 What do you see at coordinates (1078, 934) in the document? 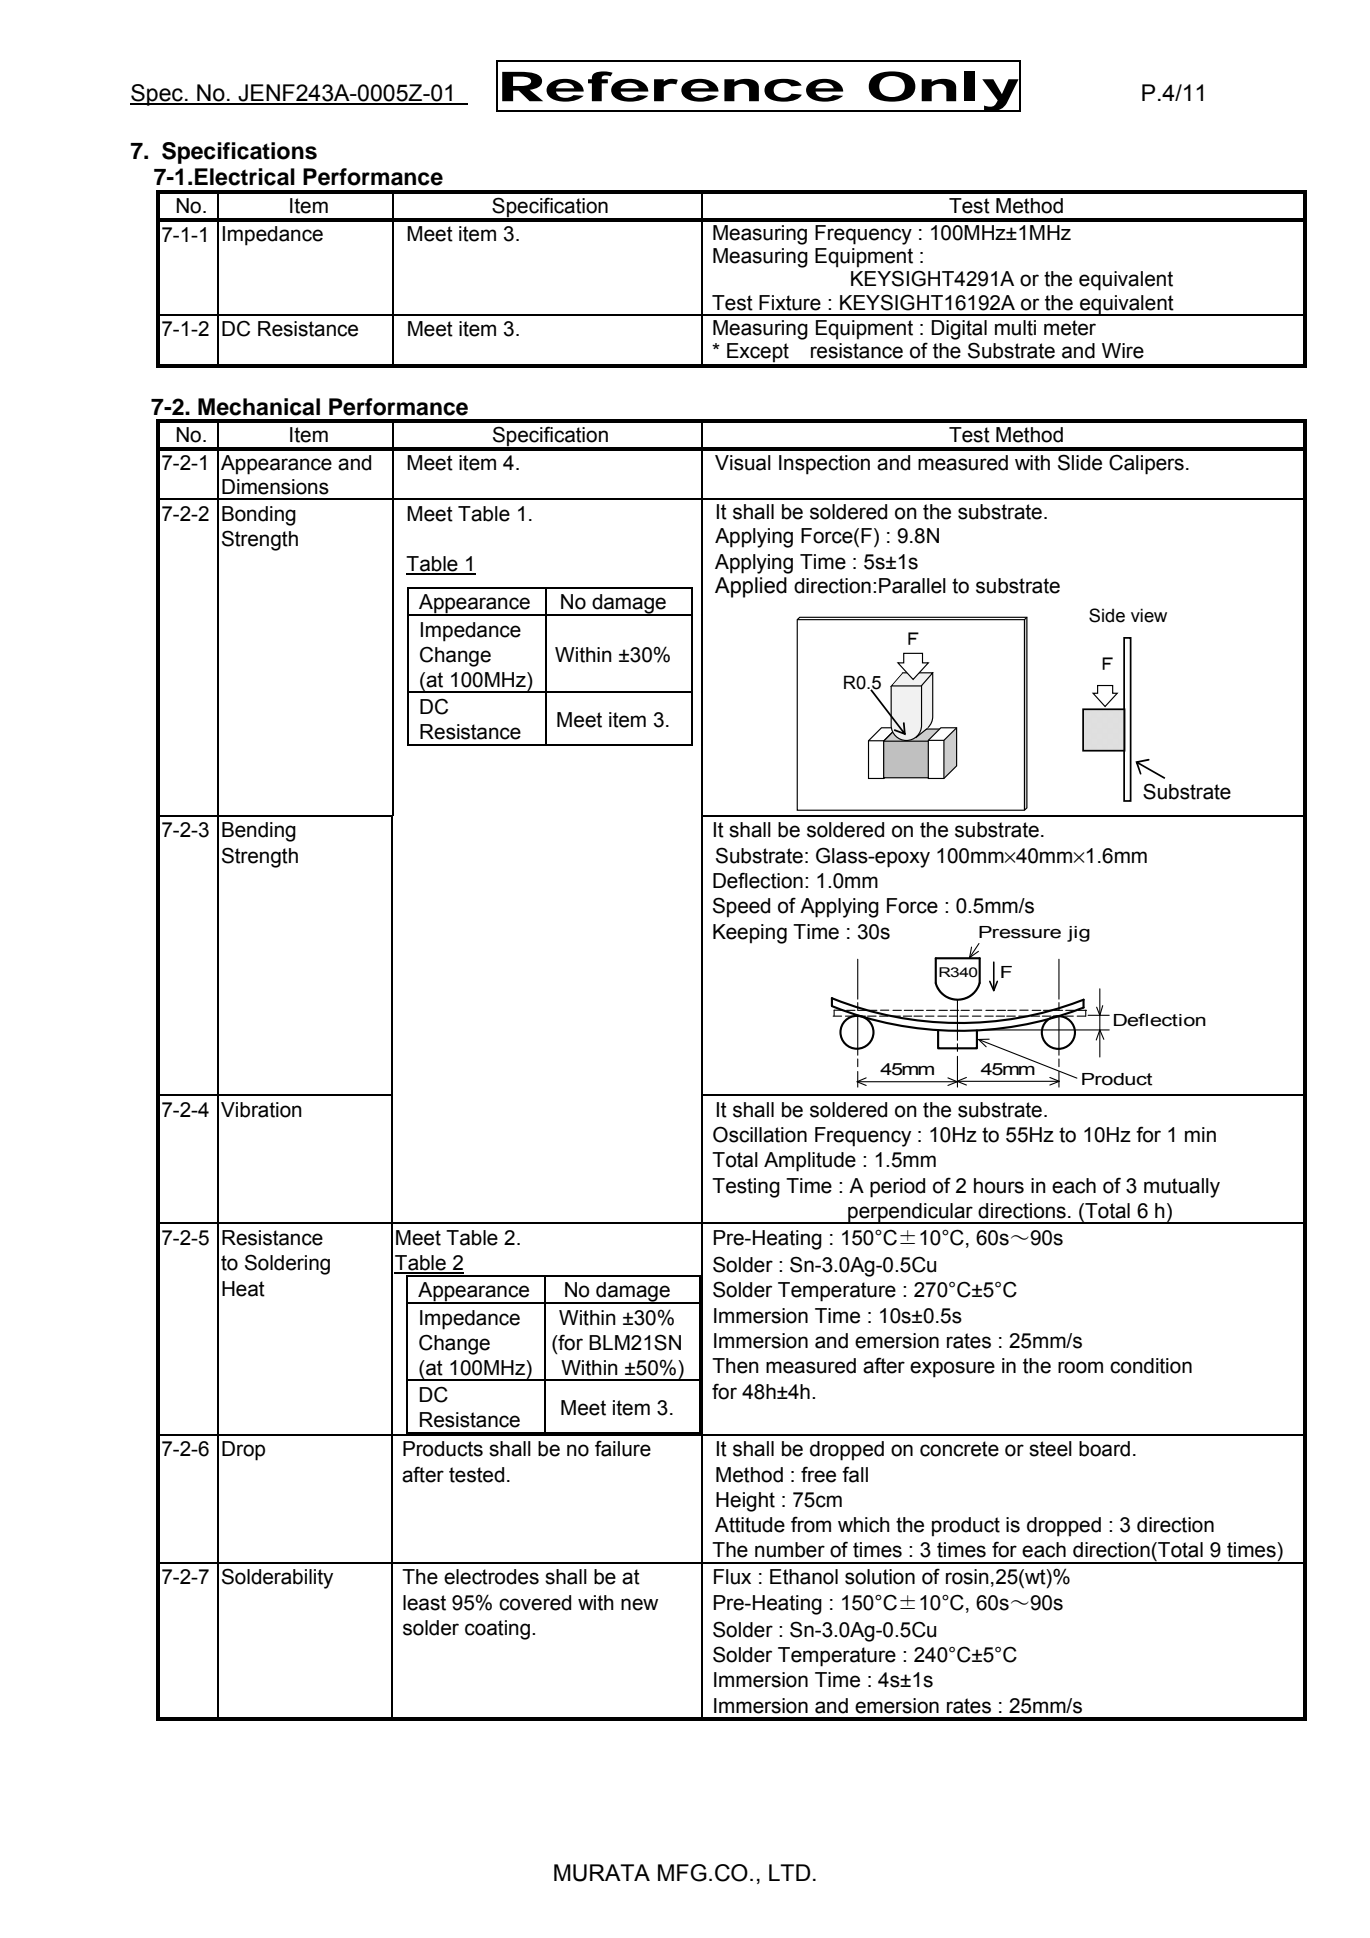
I see `jig` at bounding box center [1078, 934].
